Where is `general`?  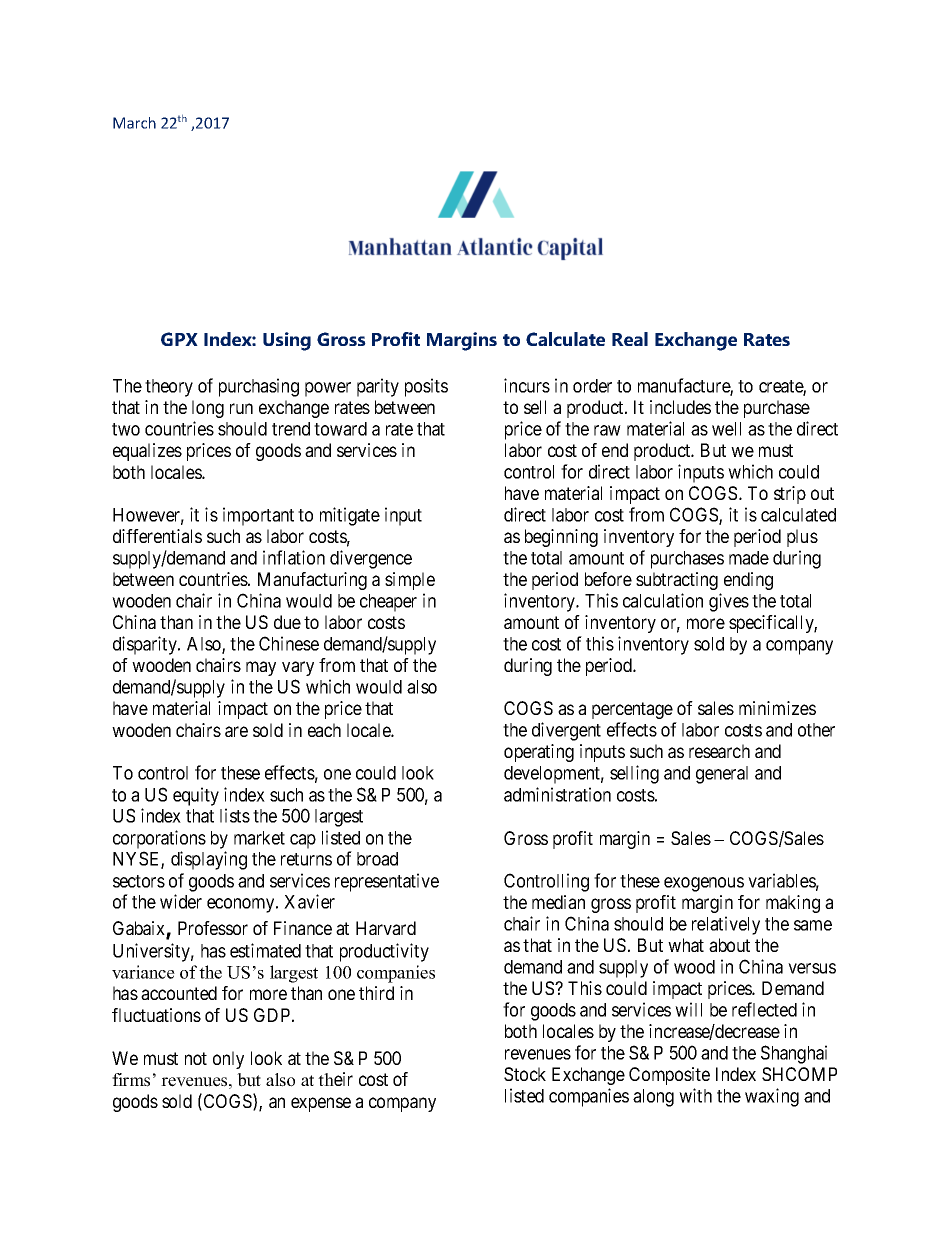
general is located at coordinates (722, 775).
